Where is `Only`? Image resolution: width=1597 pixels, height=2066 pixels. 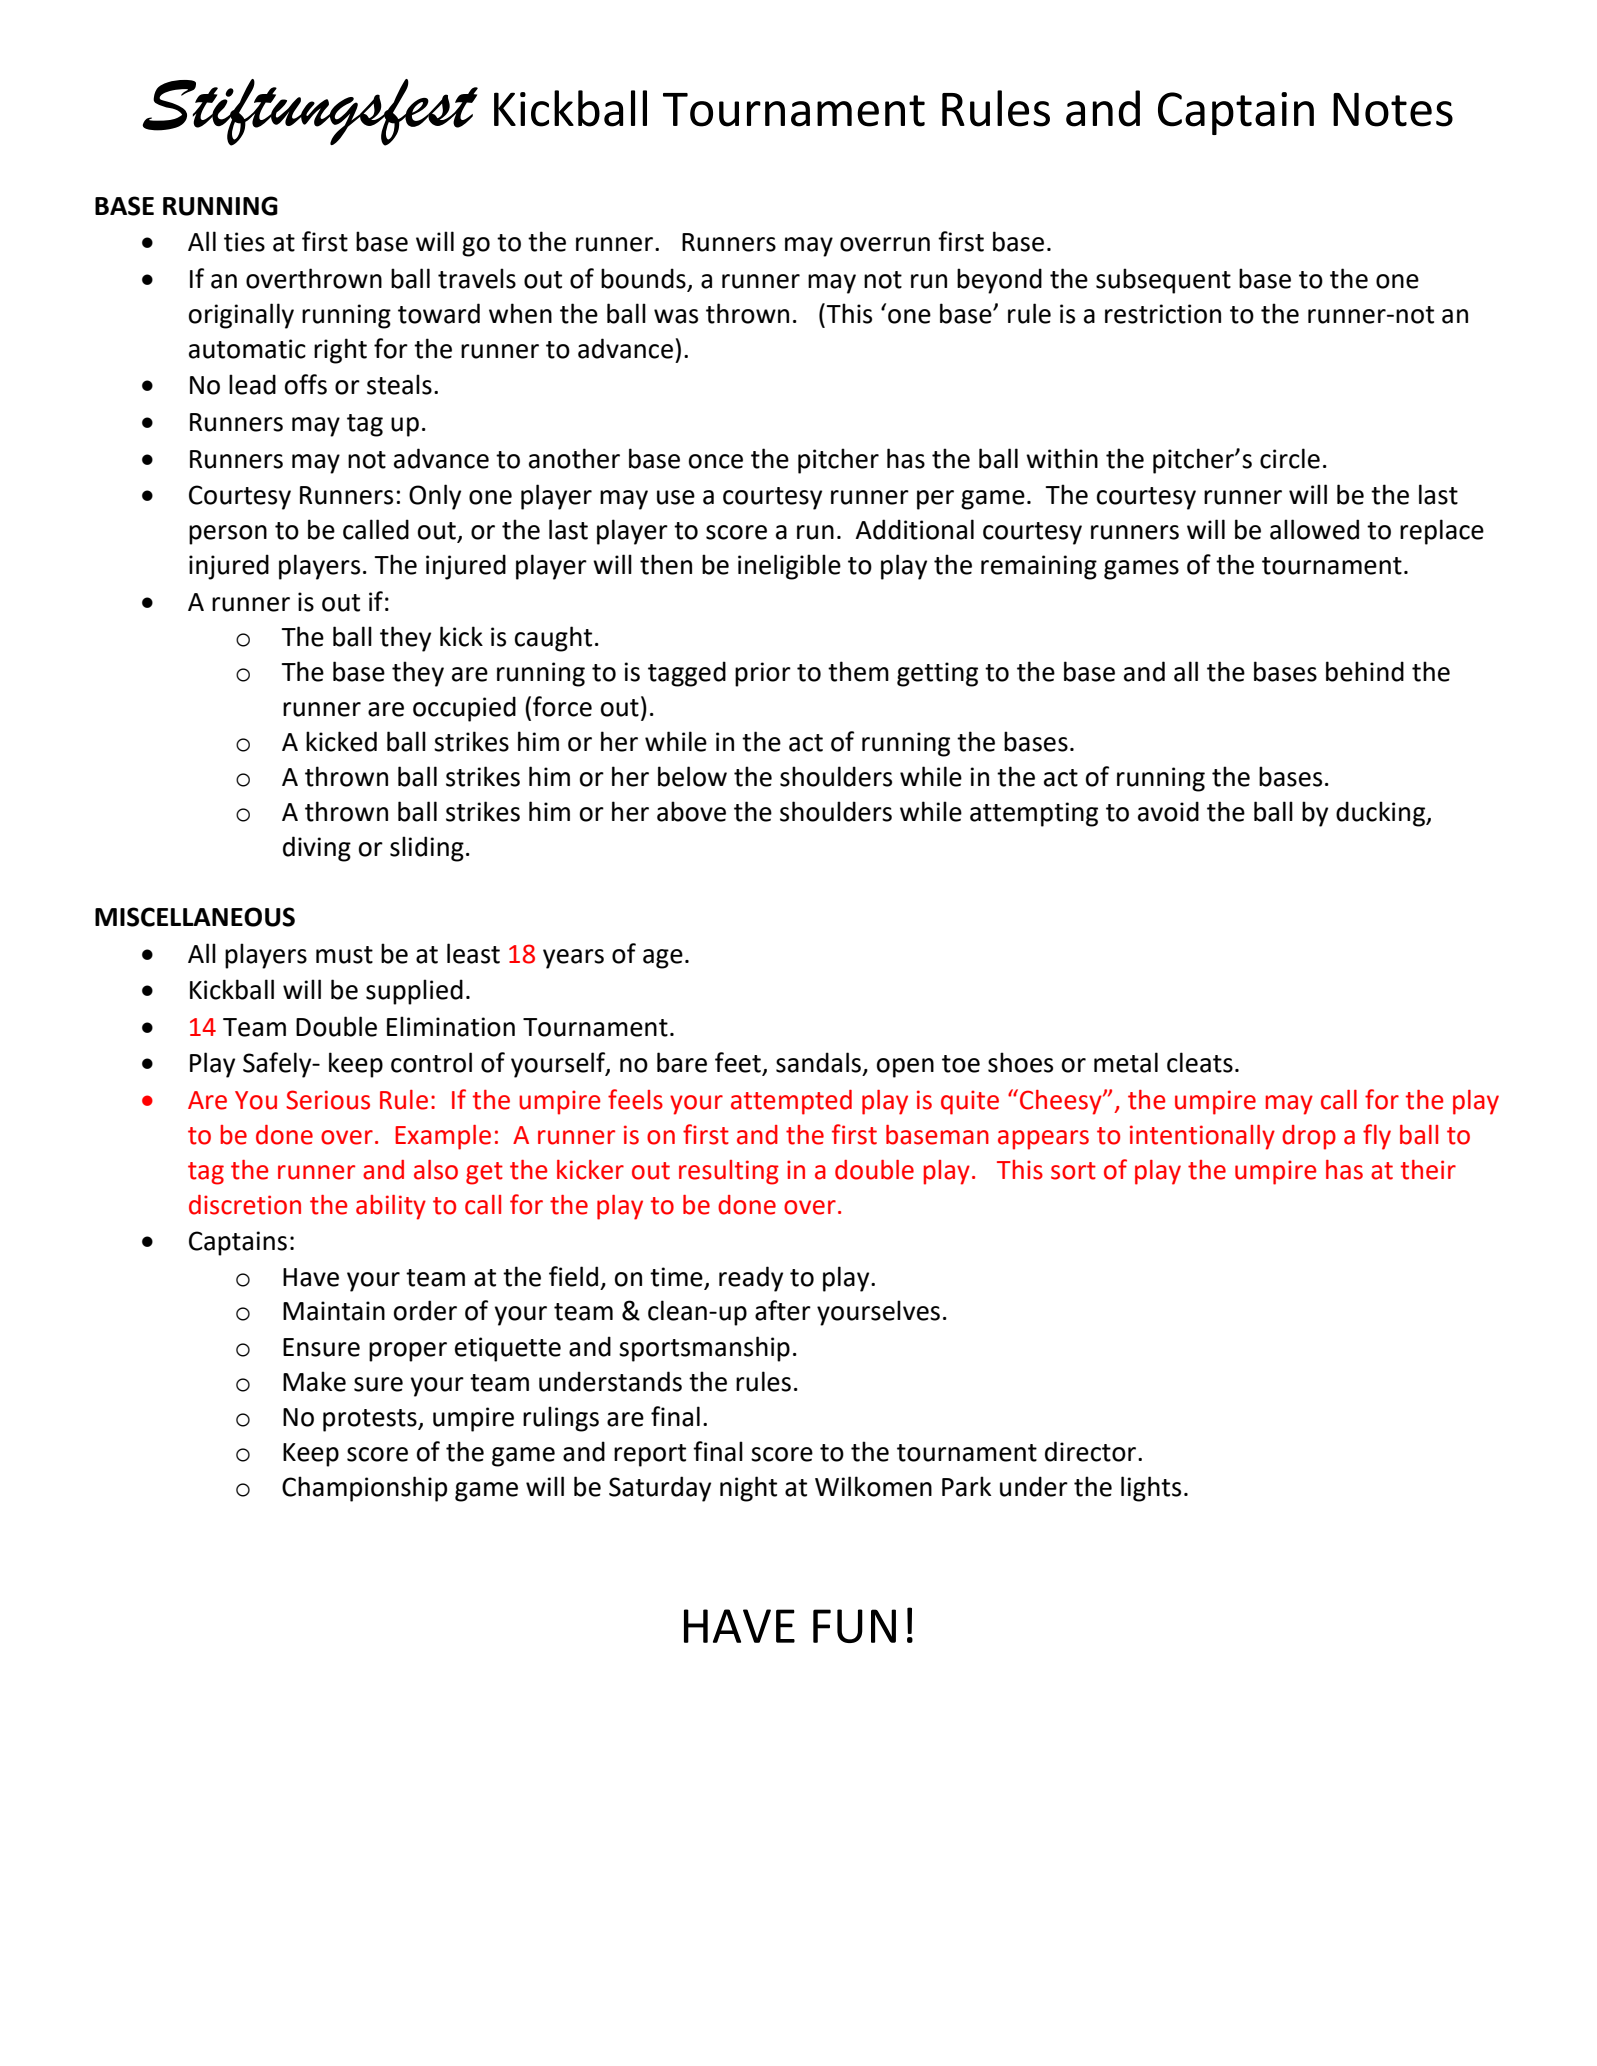
Only is located at coordinates (435, 497).
